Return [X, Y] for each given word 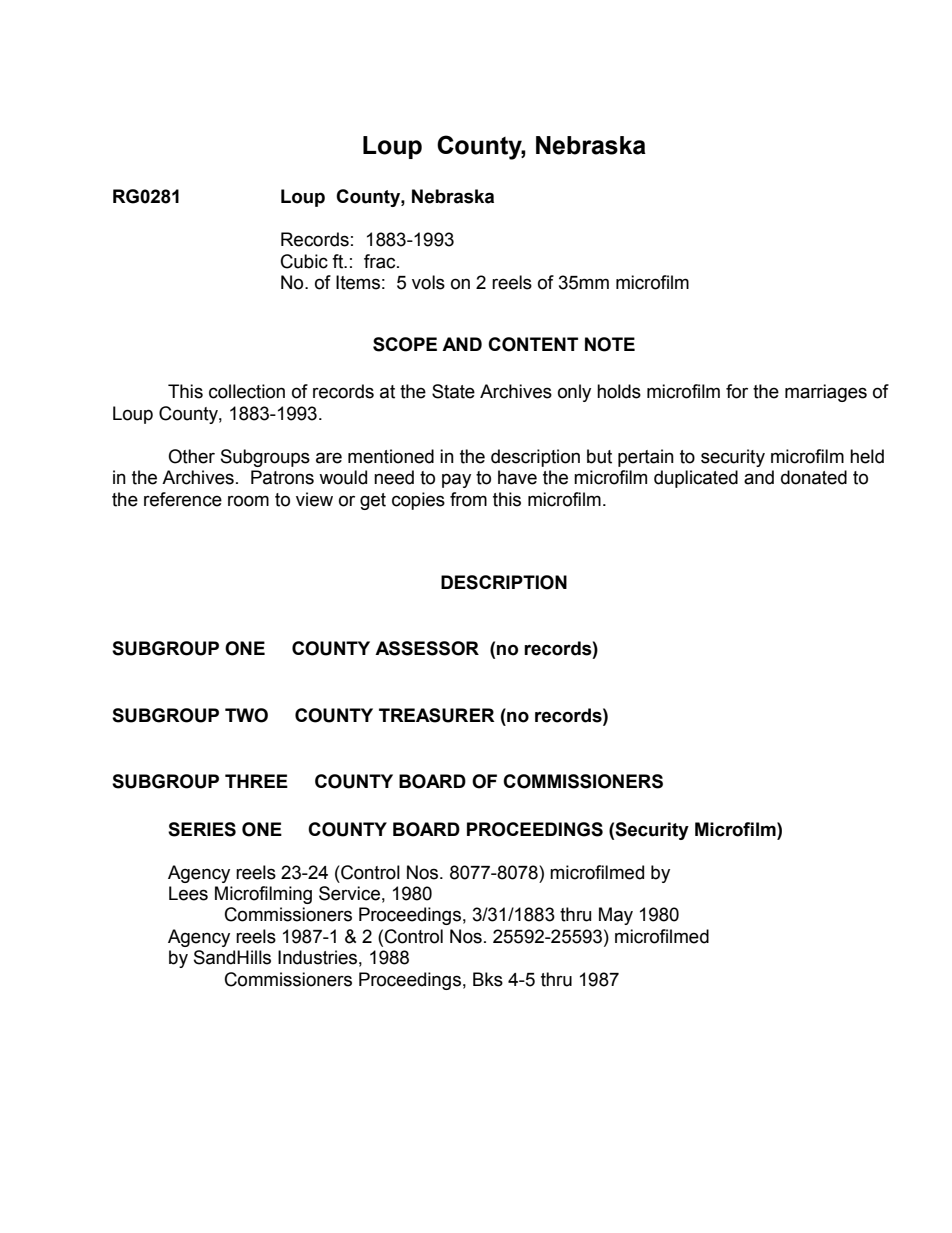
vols [428, 282]
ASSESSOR [427, 648]
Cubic [304, 261]
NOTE [610, 344]
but [599, 456]
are [329, 458]
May [616, 916]
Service [349, 893]
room [248, 501]
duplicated [696, 479]
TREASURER [437, 715]
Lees [188, 893]
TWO [246, 715]
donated [814, 477]
